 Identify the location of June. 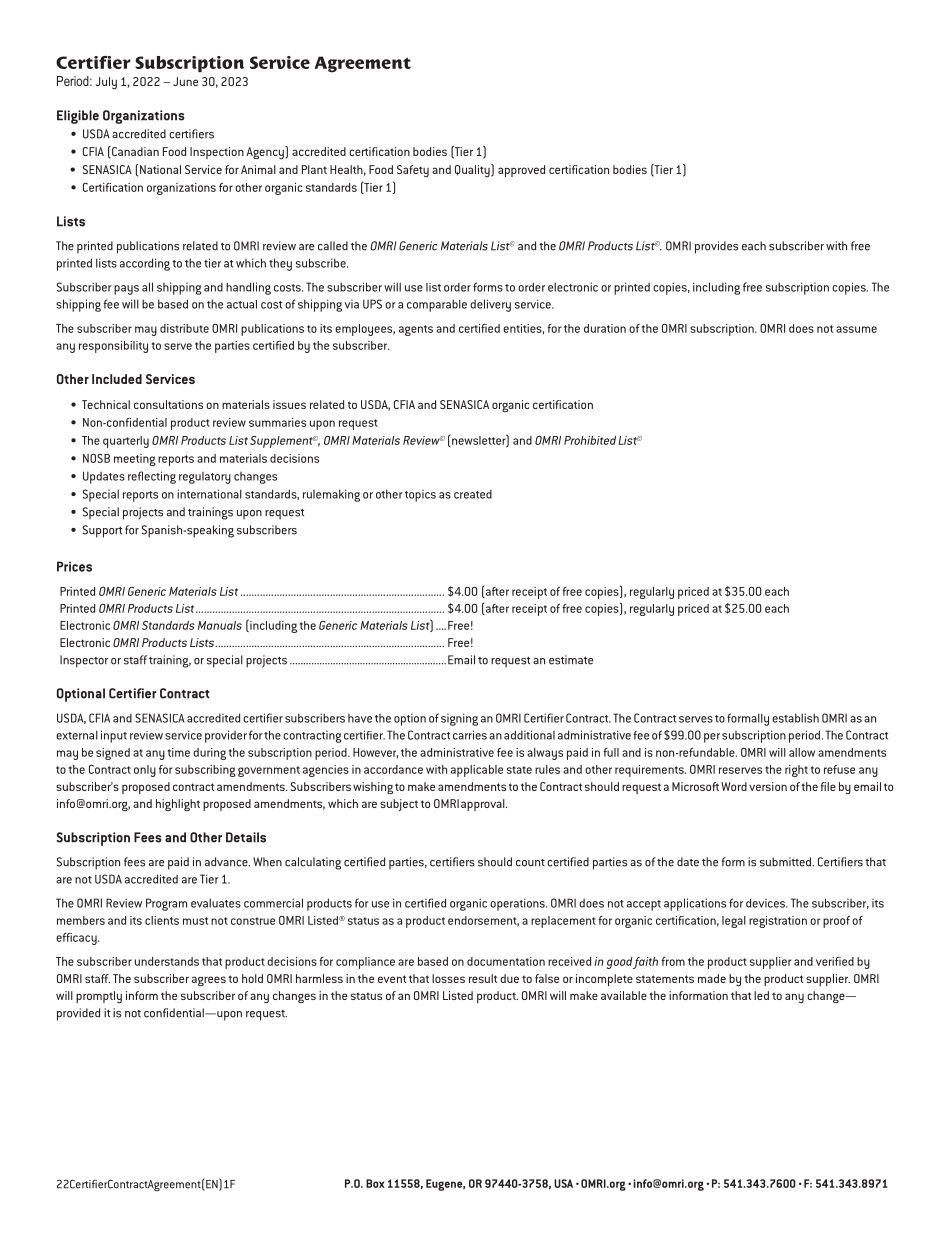
(185, 81).
